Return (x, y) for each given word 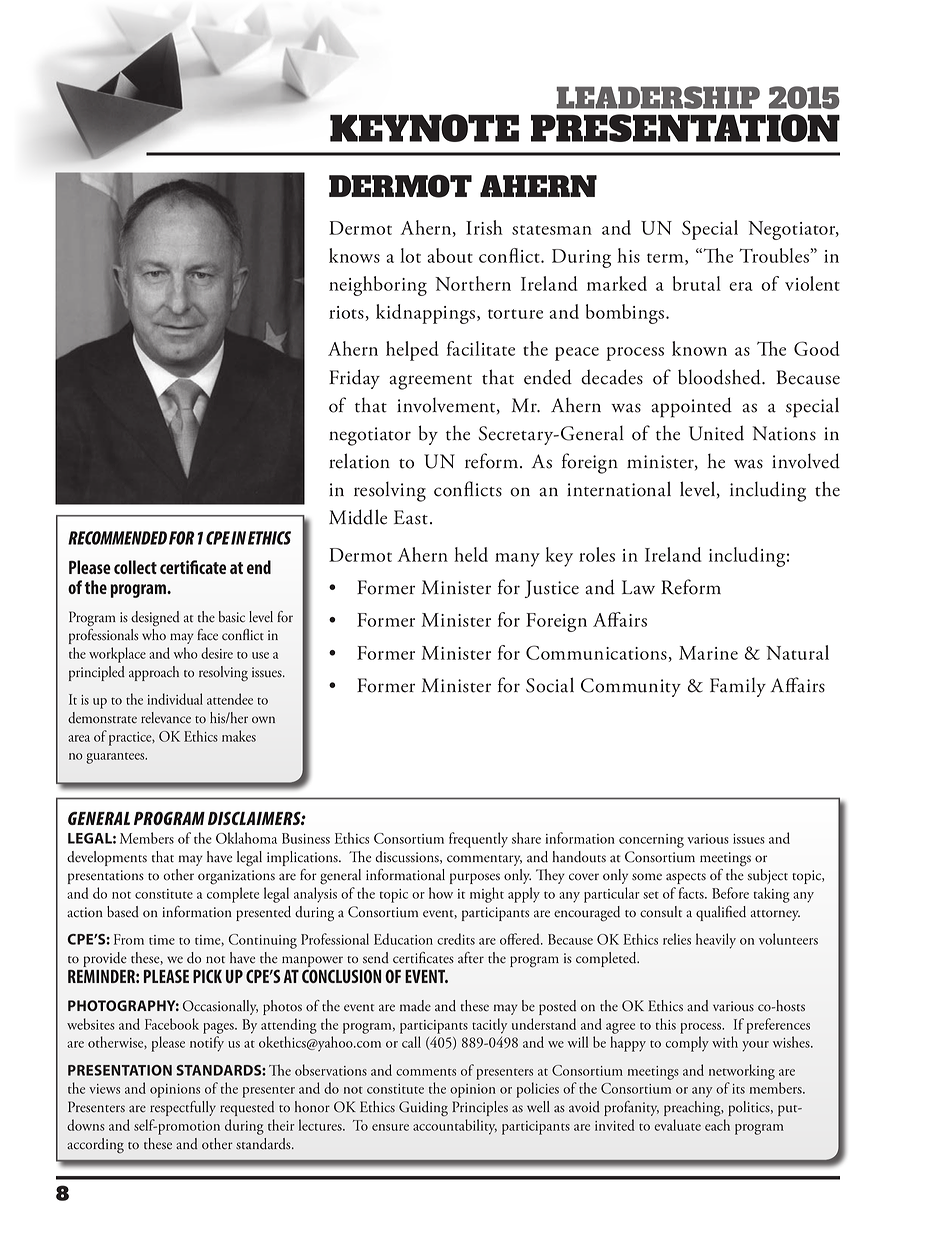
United (716, 433)
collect (135, 567)
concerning (651, 841)
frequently (478, 840)
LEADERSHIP (658, 97)
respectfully (183, 1108)
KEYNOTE (424, 128)
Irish (484, 227)
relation (359, 461)
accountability (455, 1127)
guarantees (116, 758)
